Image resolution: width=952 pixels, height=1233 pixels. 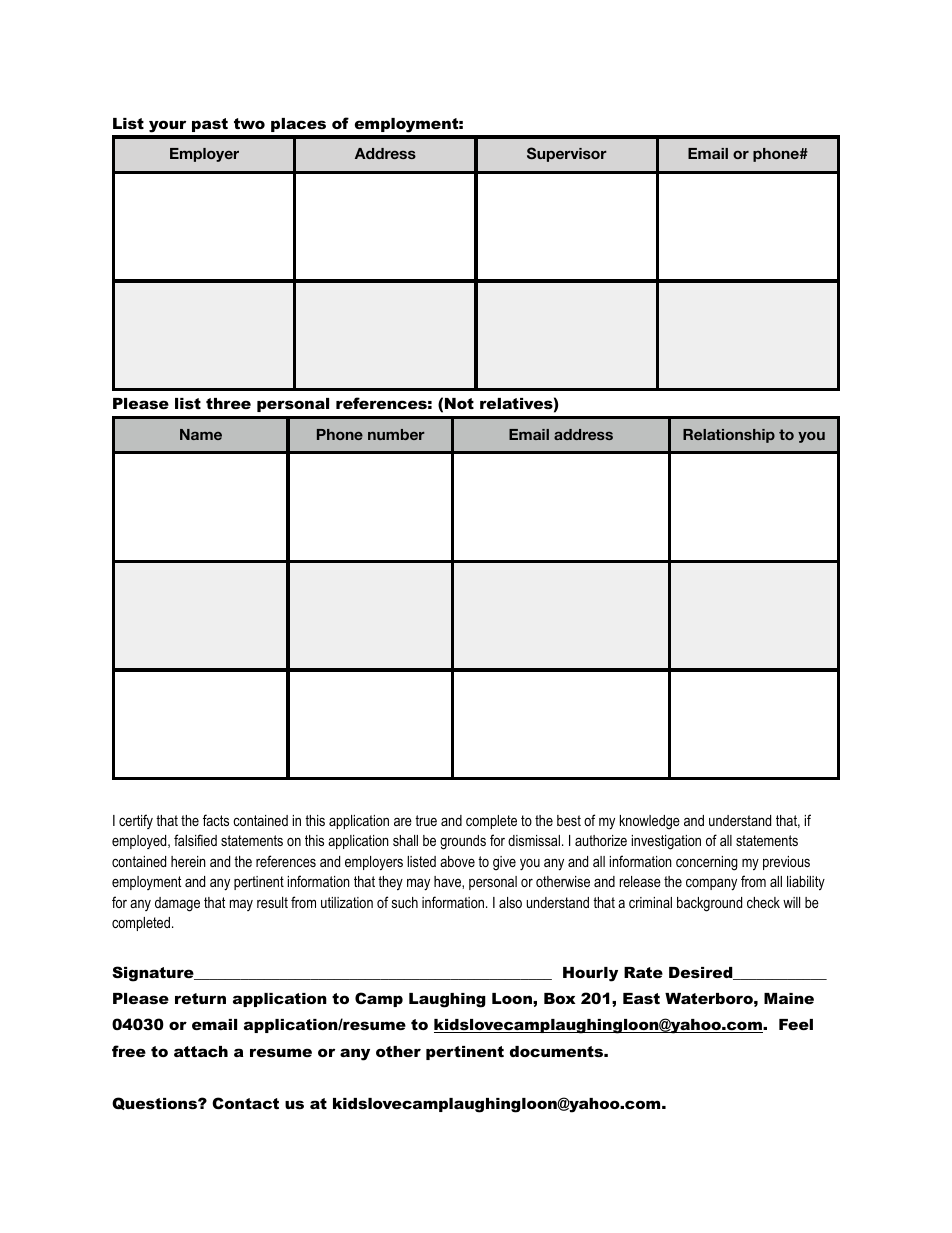 What do you see at coordinates (560, 998) in the image?
I see `Box` at bounding box center [560, 998].
